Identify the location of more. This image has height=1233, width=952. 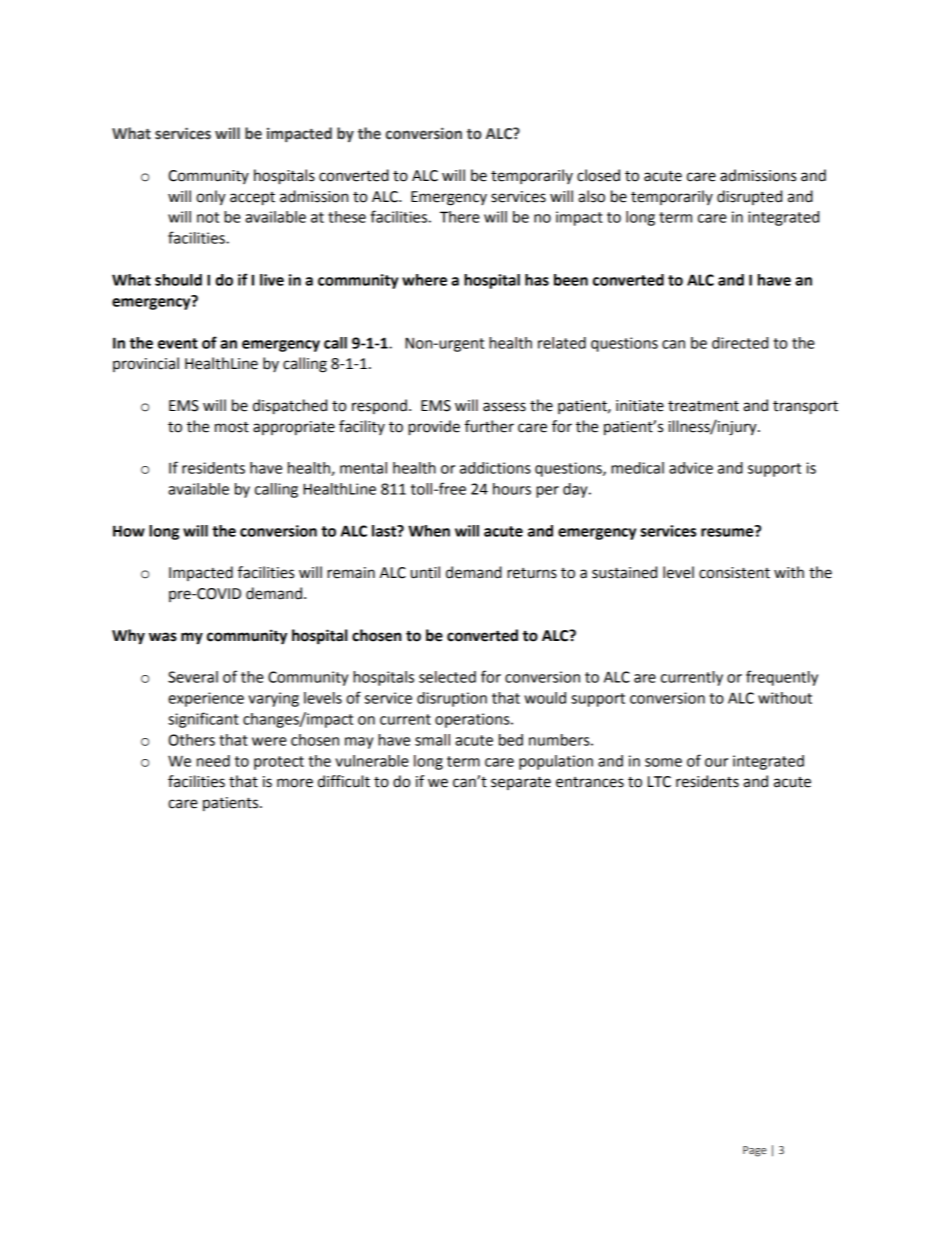
(295, 783).
